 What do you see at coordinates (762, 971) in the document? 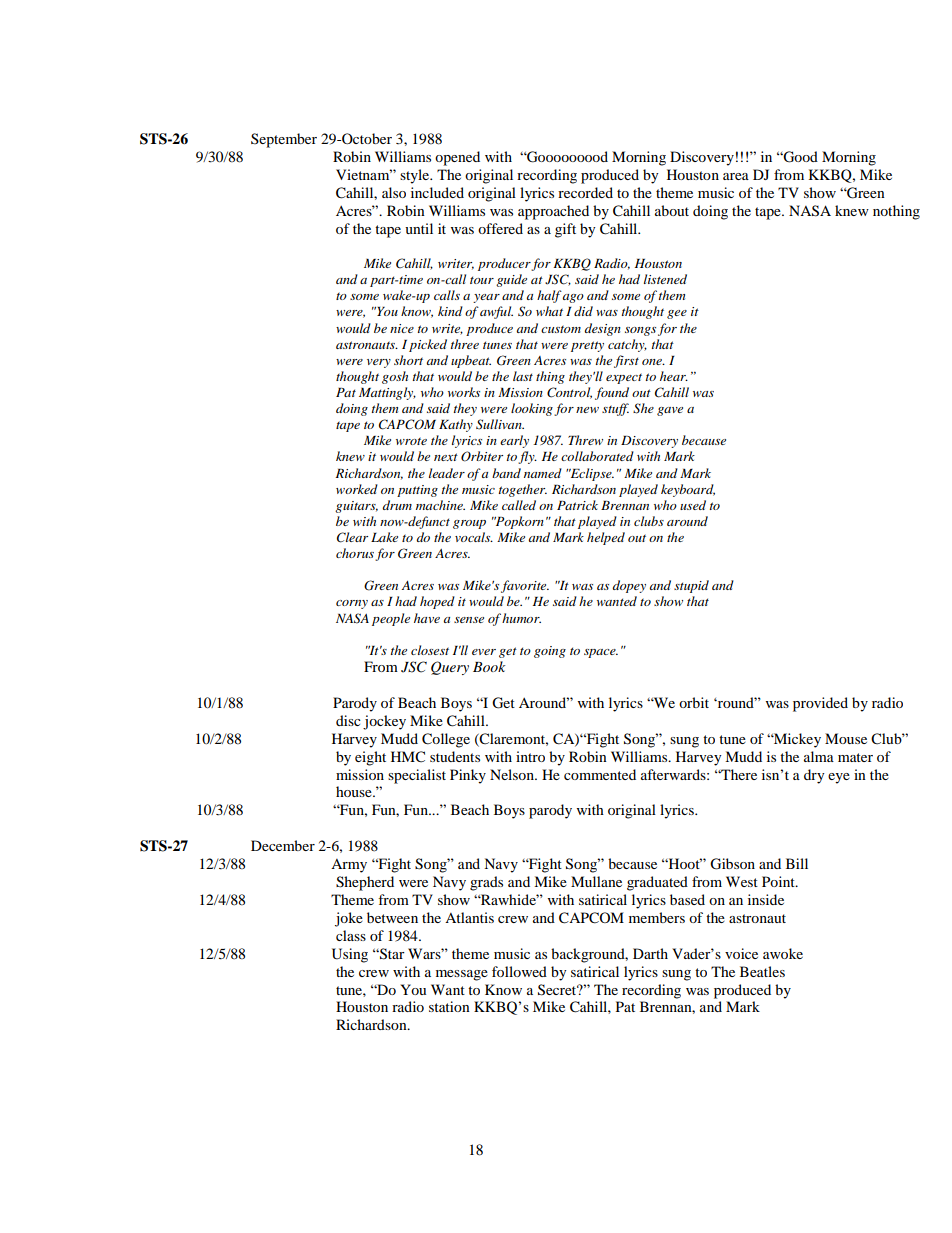
I see `Beatles` at bounding box center [762, 971].
